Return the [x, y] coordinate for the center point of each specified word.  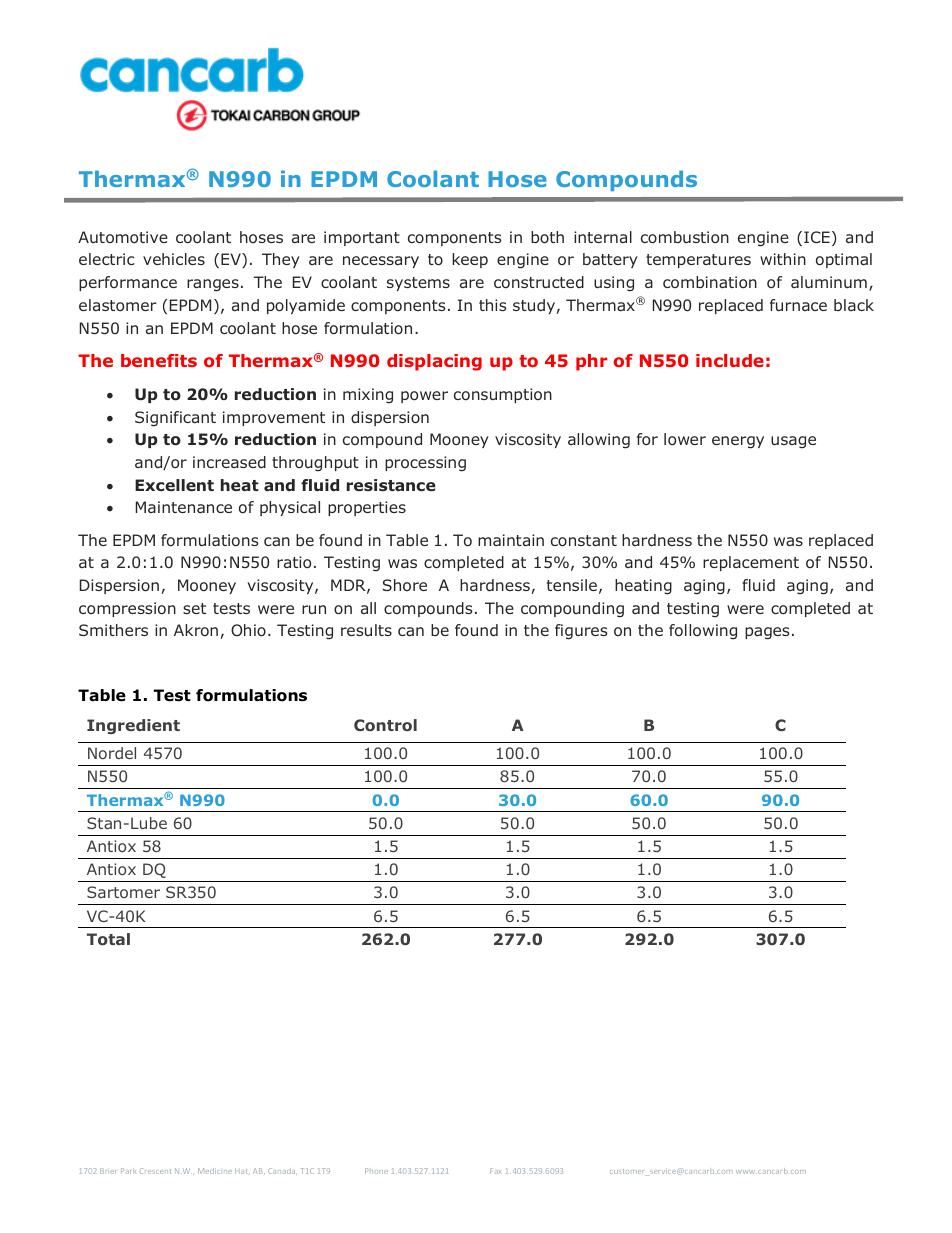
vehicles [174, 259]
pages [767, 633]
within [783, 259]
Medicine [215, 1171]
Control [385, 725]
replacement [751, 563]
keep [470, 260]
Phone [376, 1171]
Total [108, 939]
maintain [511, 540]
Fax [495, 1171]
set [194, 608]
